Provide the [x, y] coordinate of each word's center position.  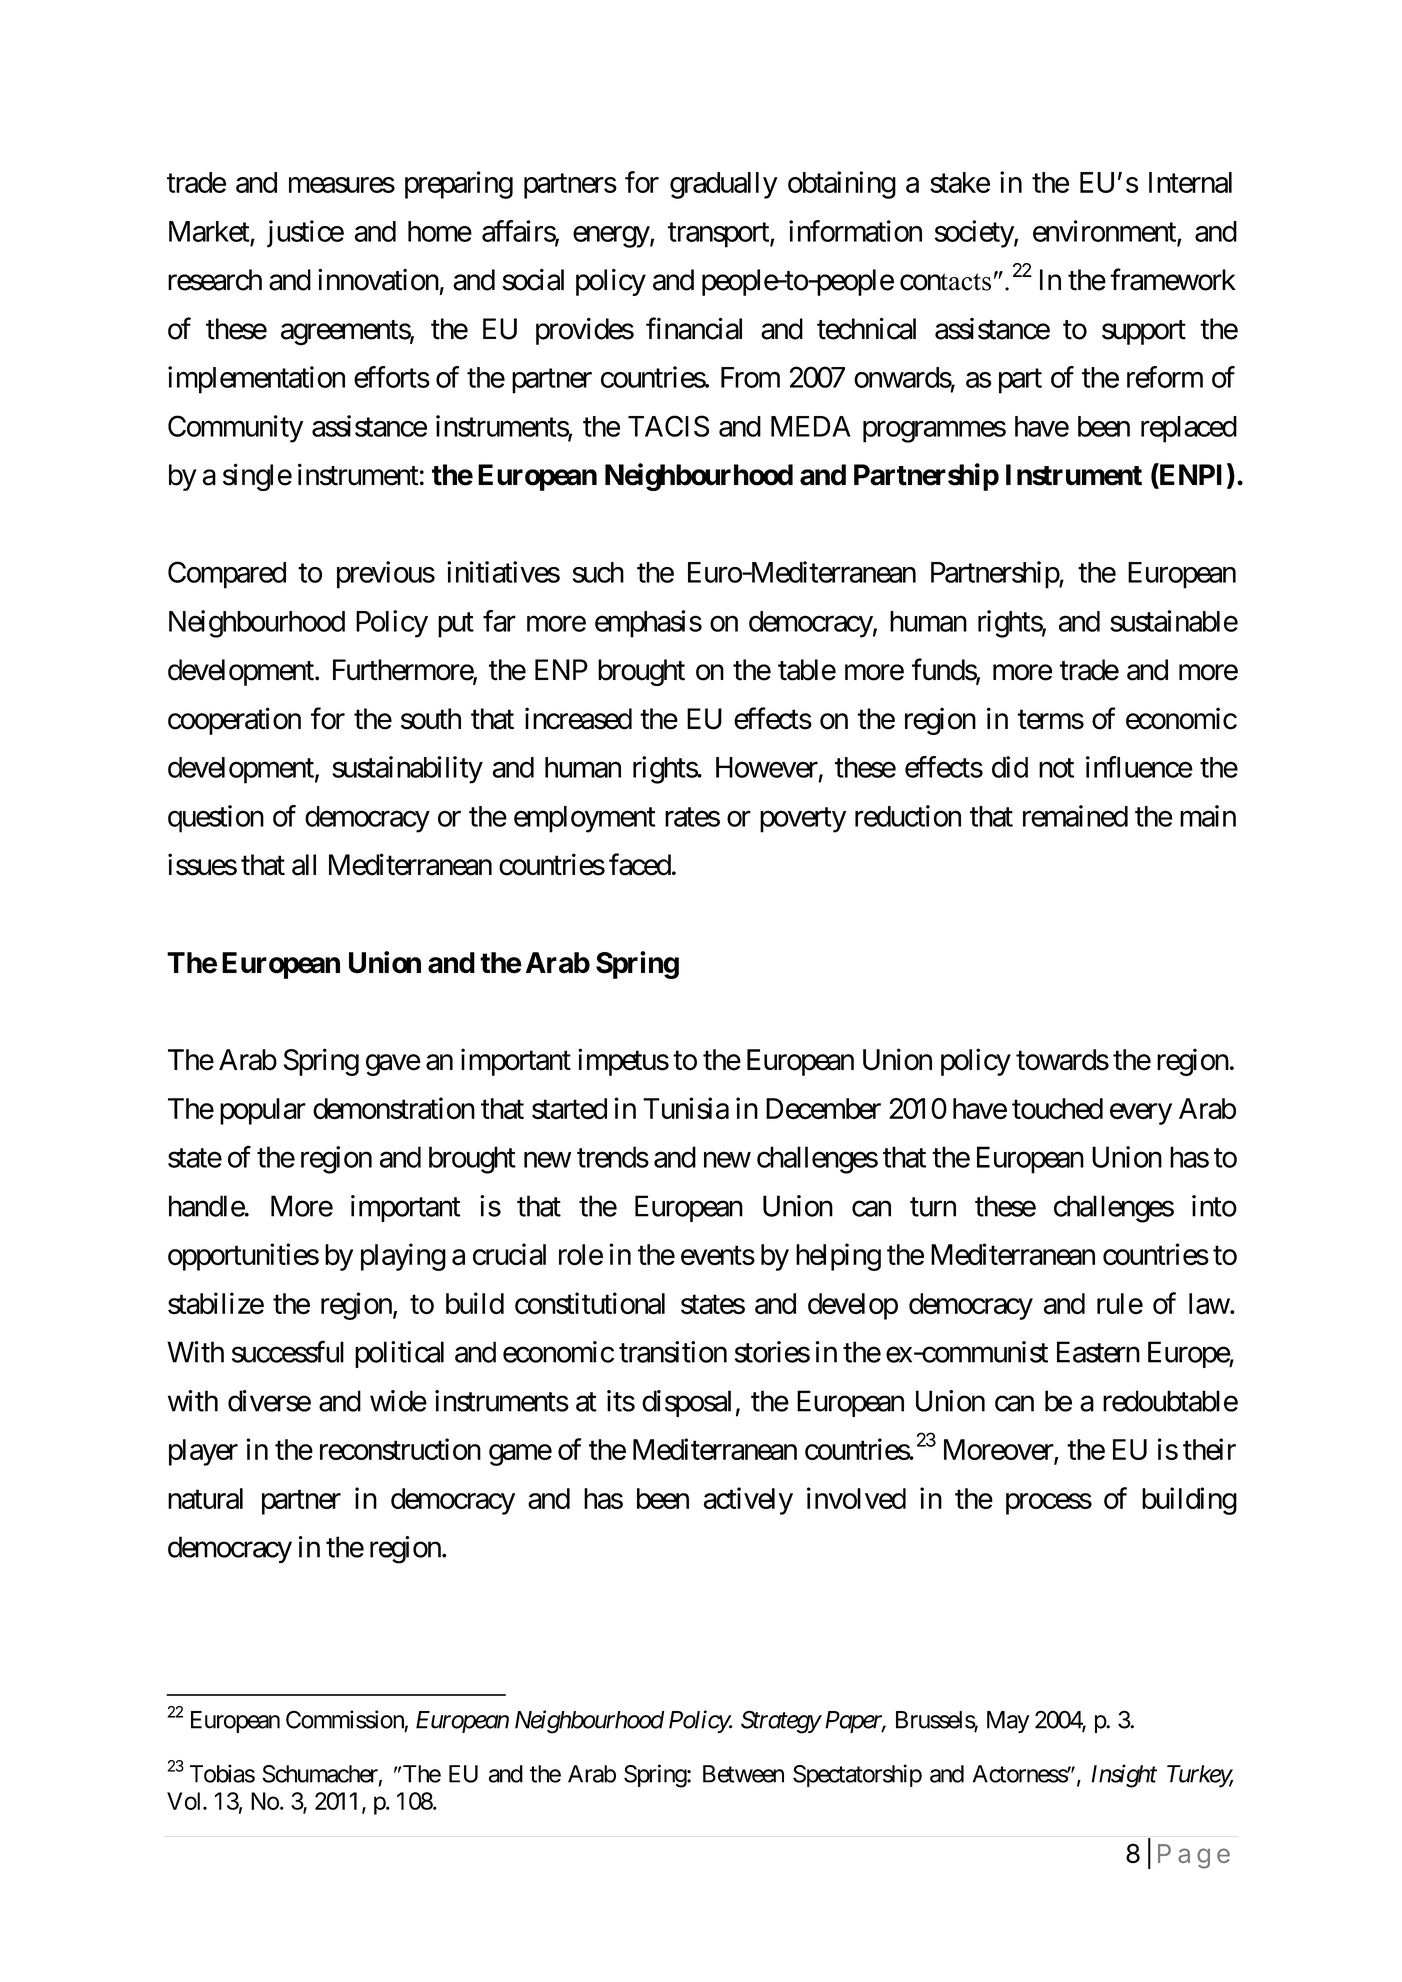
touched [1057, 1109]
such [598, 572]
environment [1105, 232]
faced [640, 864]
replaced [1189, 429]
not [1056, 768]
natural [205, 1498]
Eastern [1098, 1352]
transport [719, 235]
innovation [378, 279]
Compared [227, 575]
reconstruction [400, 1449]
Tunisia [686, 1108]
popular [263, 1111]
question [216, 819]
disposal [686, 1403]
